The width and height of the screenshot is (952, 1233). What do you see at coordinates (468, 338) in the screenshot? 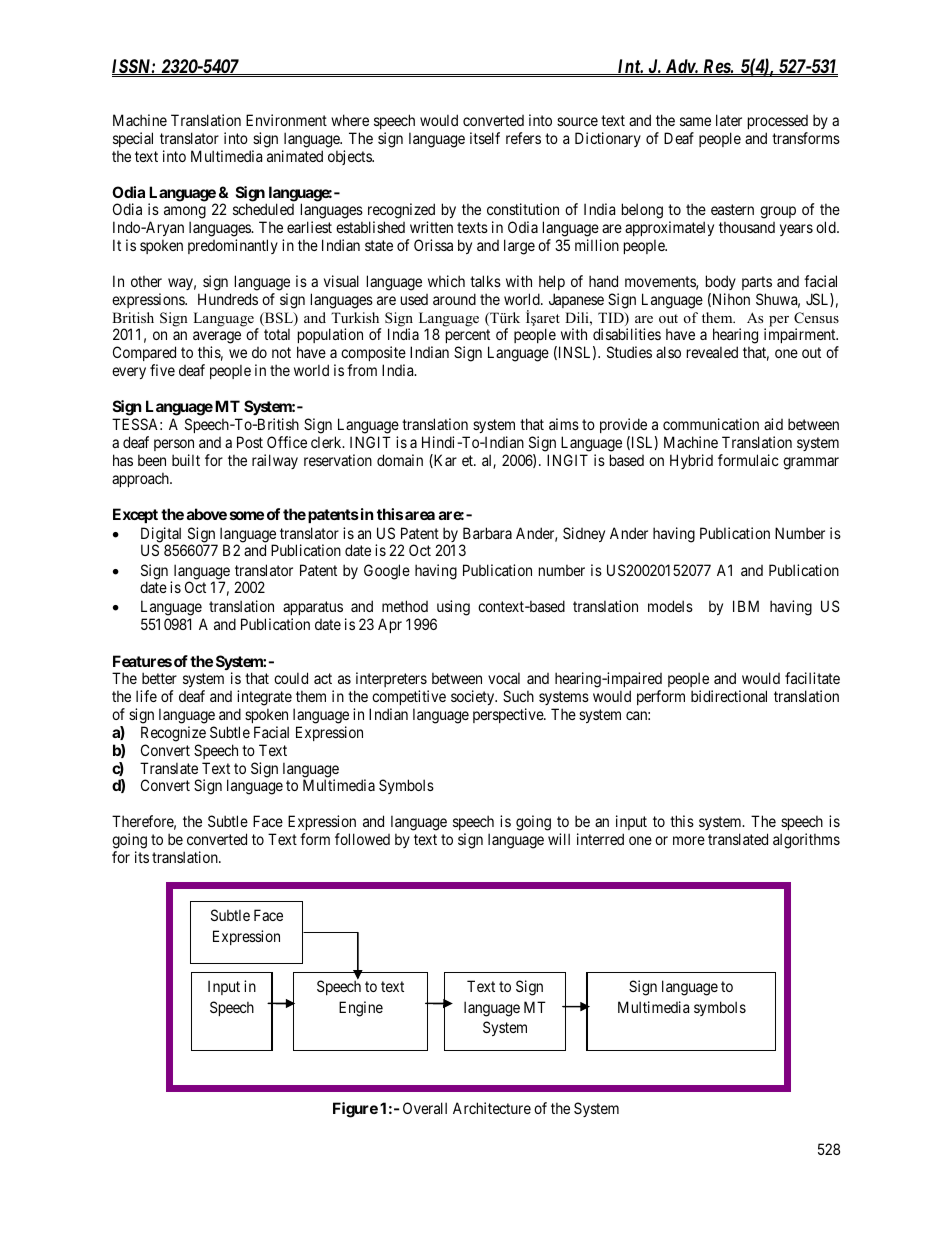
I see `percent` at bounding box center [468, 338].
